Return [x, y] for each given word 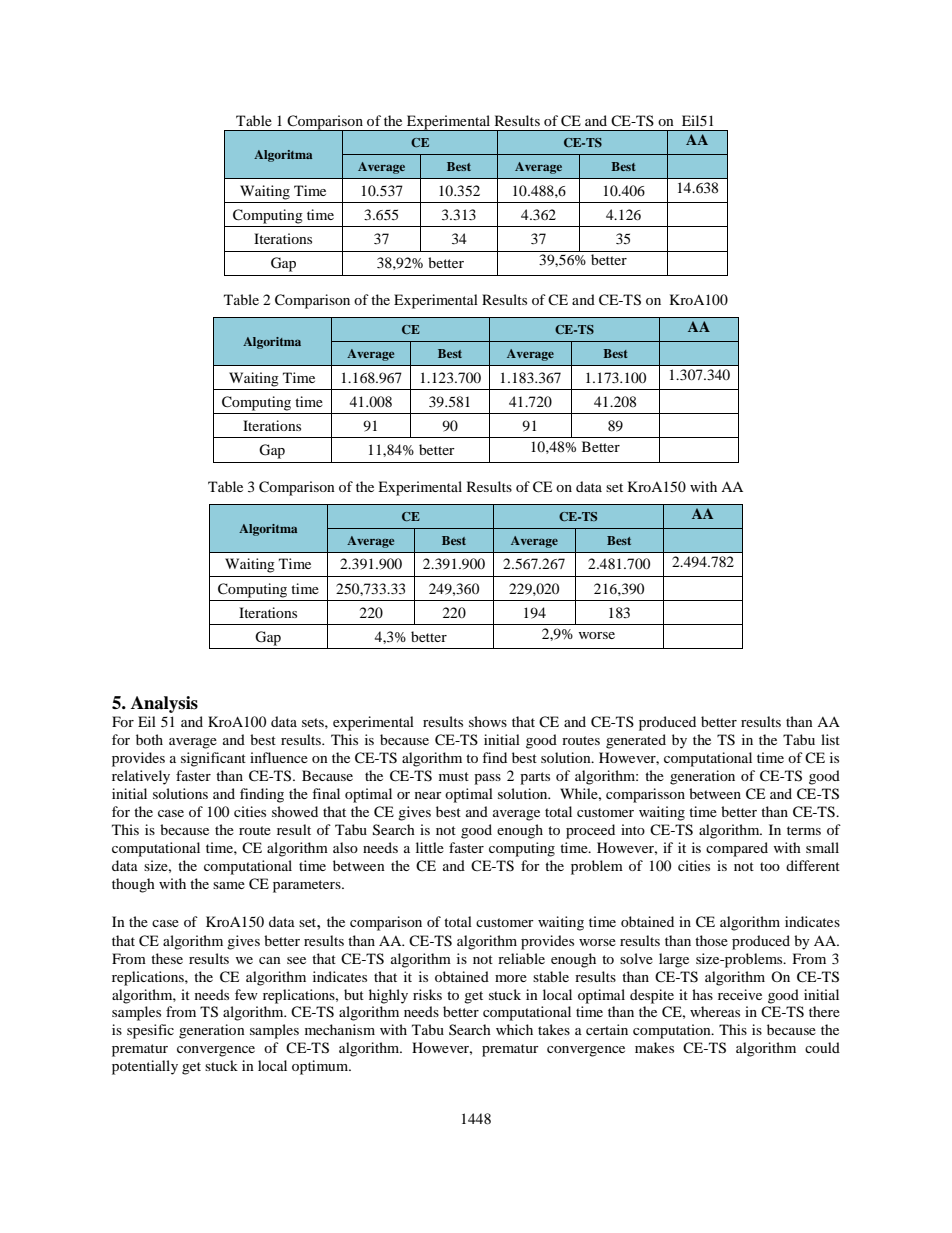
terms [804, 830]
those [711, 940]
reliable [521, 958]
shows [488, 721]
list [830, 739]
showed [295, 811]
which [514, 1029]
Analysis [164, 704]
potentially [145, 1067]
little [430, 847]
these [167, 958]
